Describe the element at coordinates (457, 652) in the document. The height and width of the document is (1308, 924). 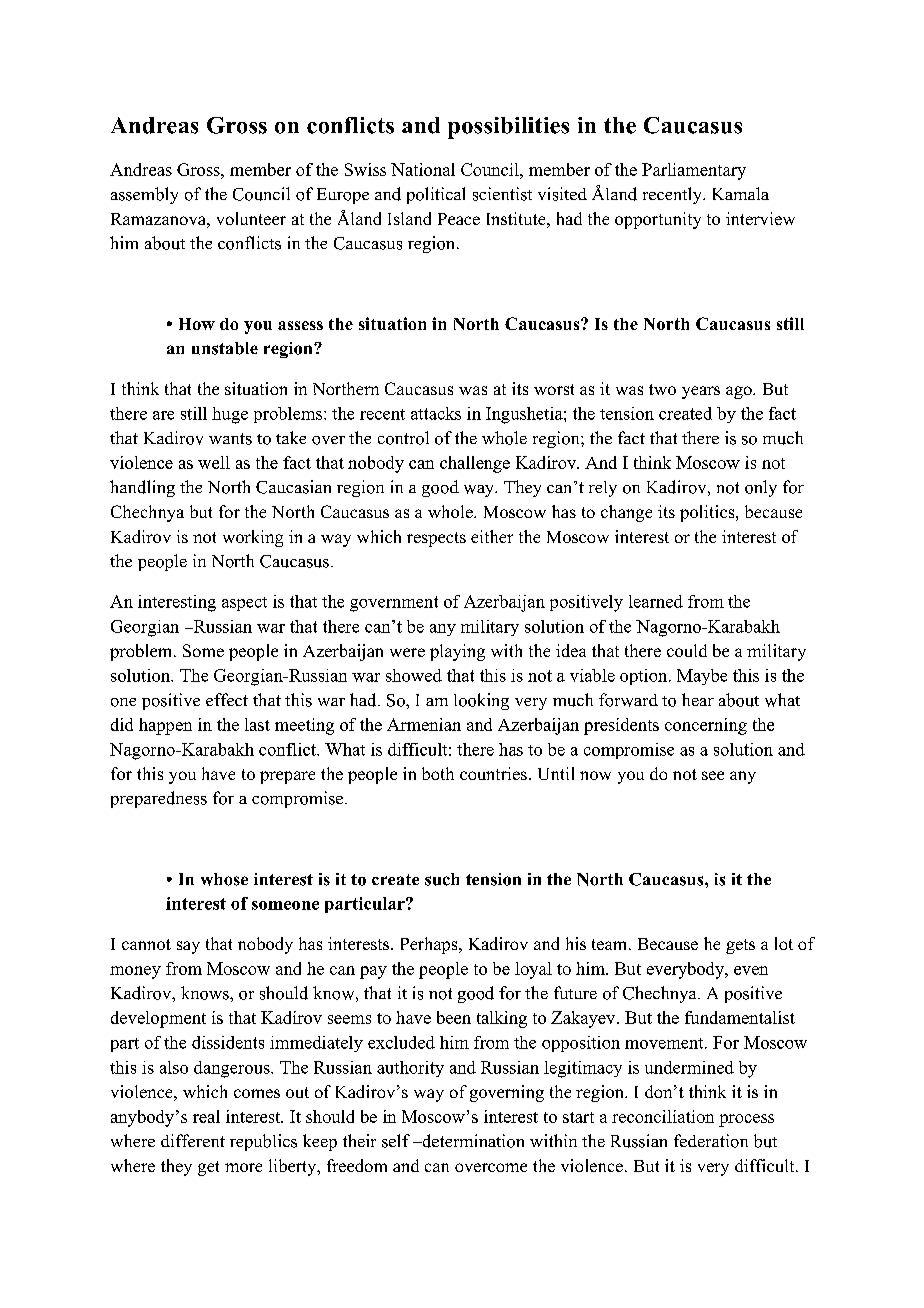
I see `playing` at that location.
